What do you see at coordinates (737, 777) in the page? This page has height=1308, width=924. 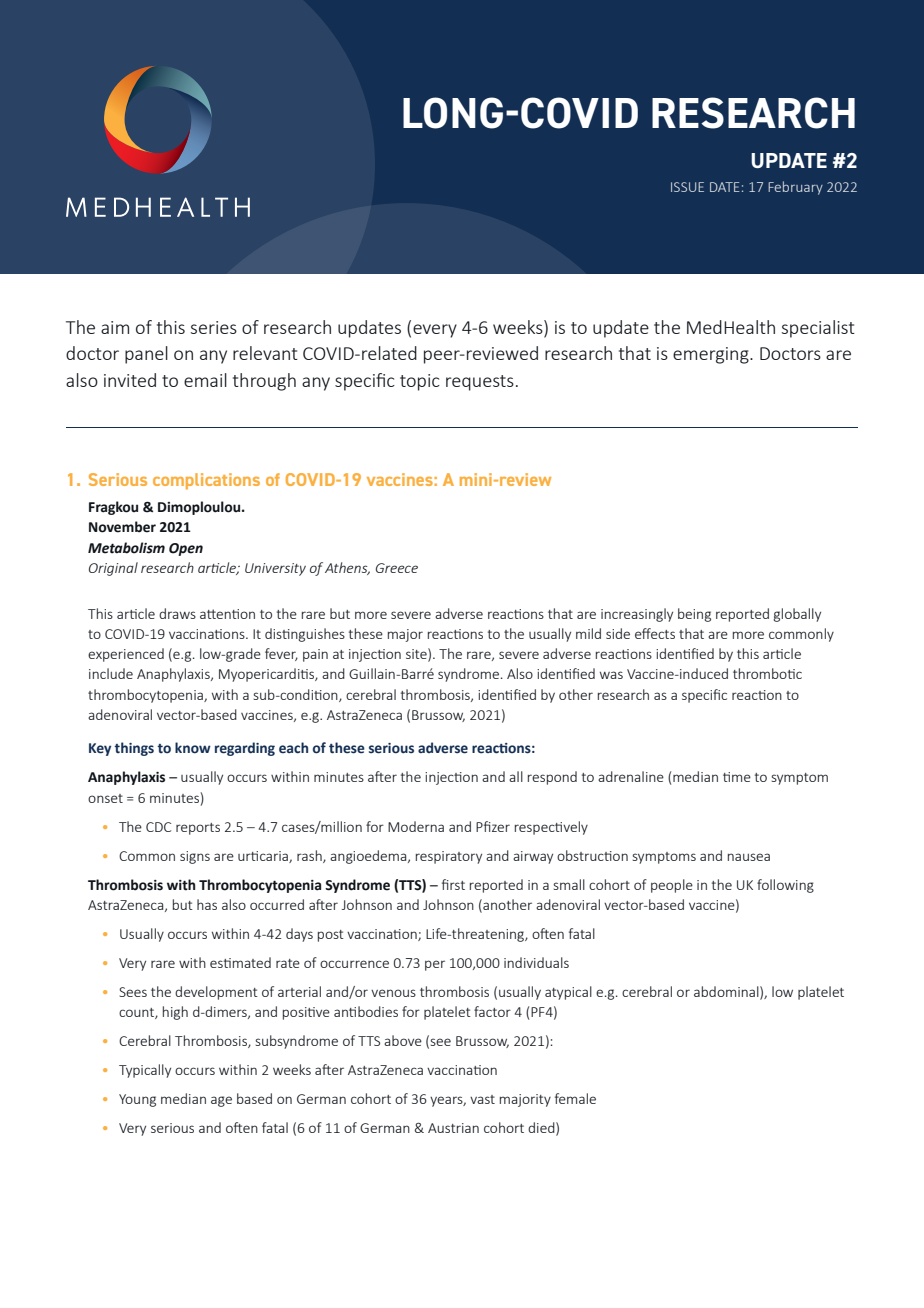 I see `time` at bounding box center [737, 777].
